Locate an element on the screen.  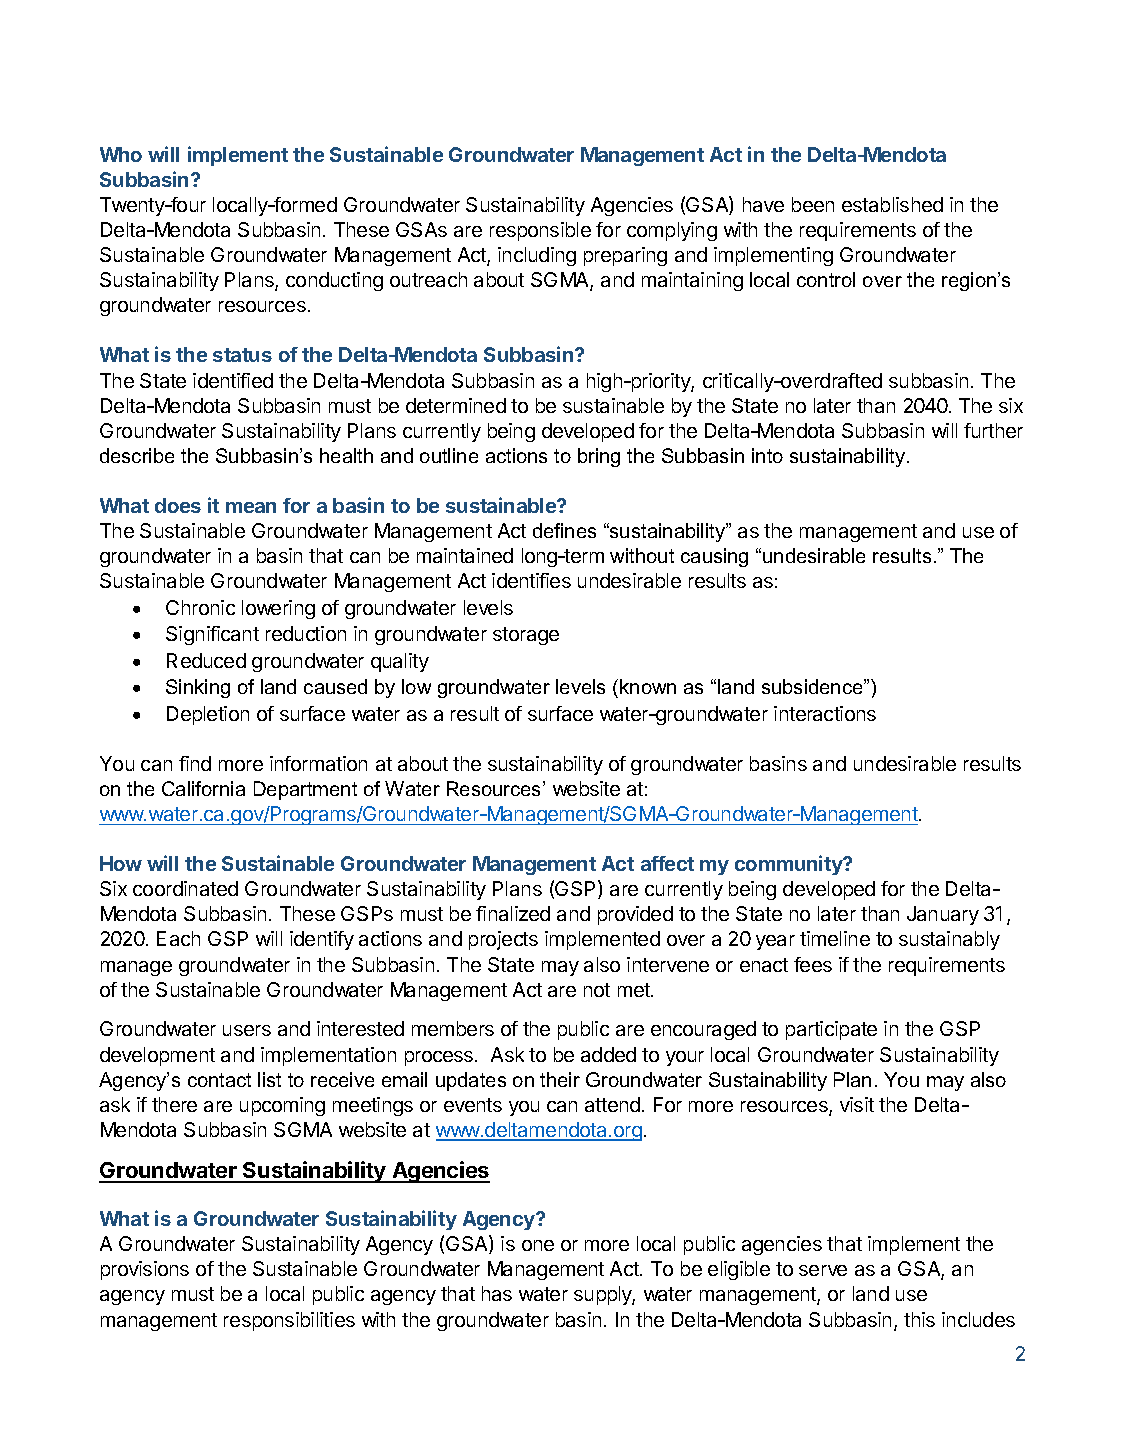
responsibilities is located at coordinates (289, 1321).
